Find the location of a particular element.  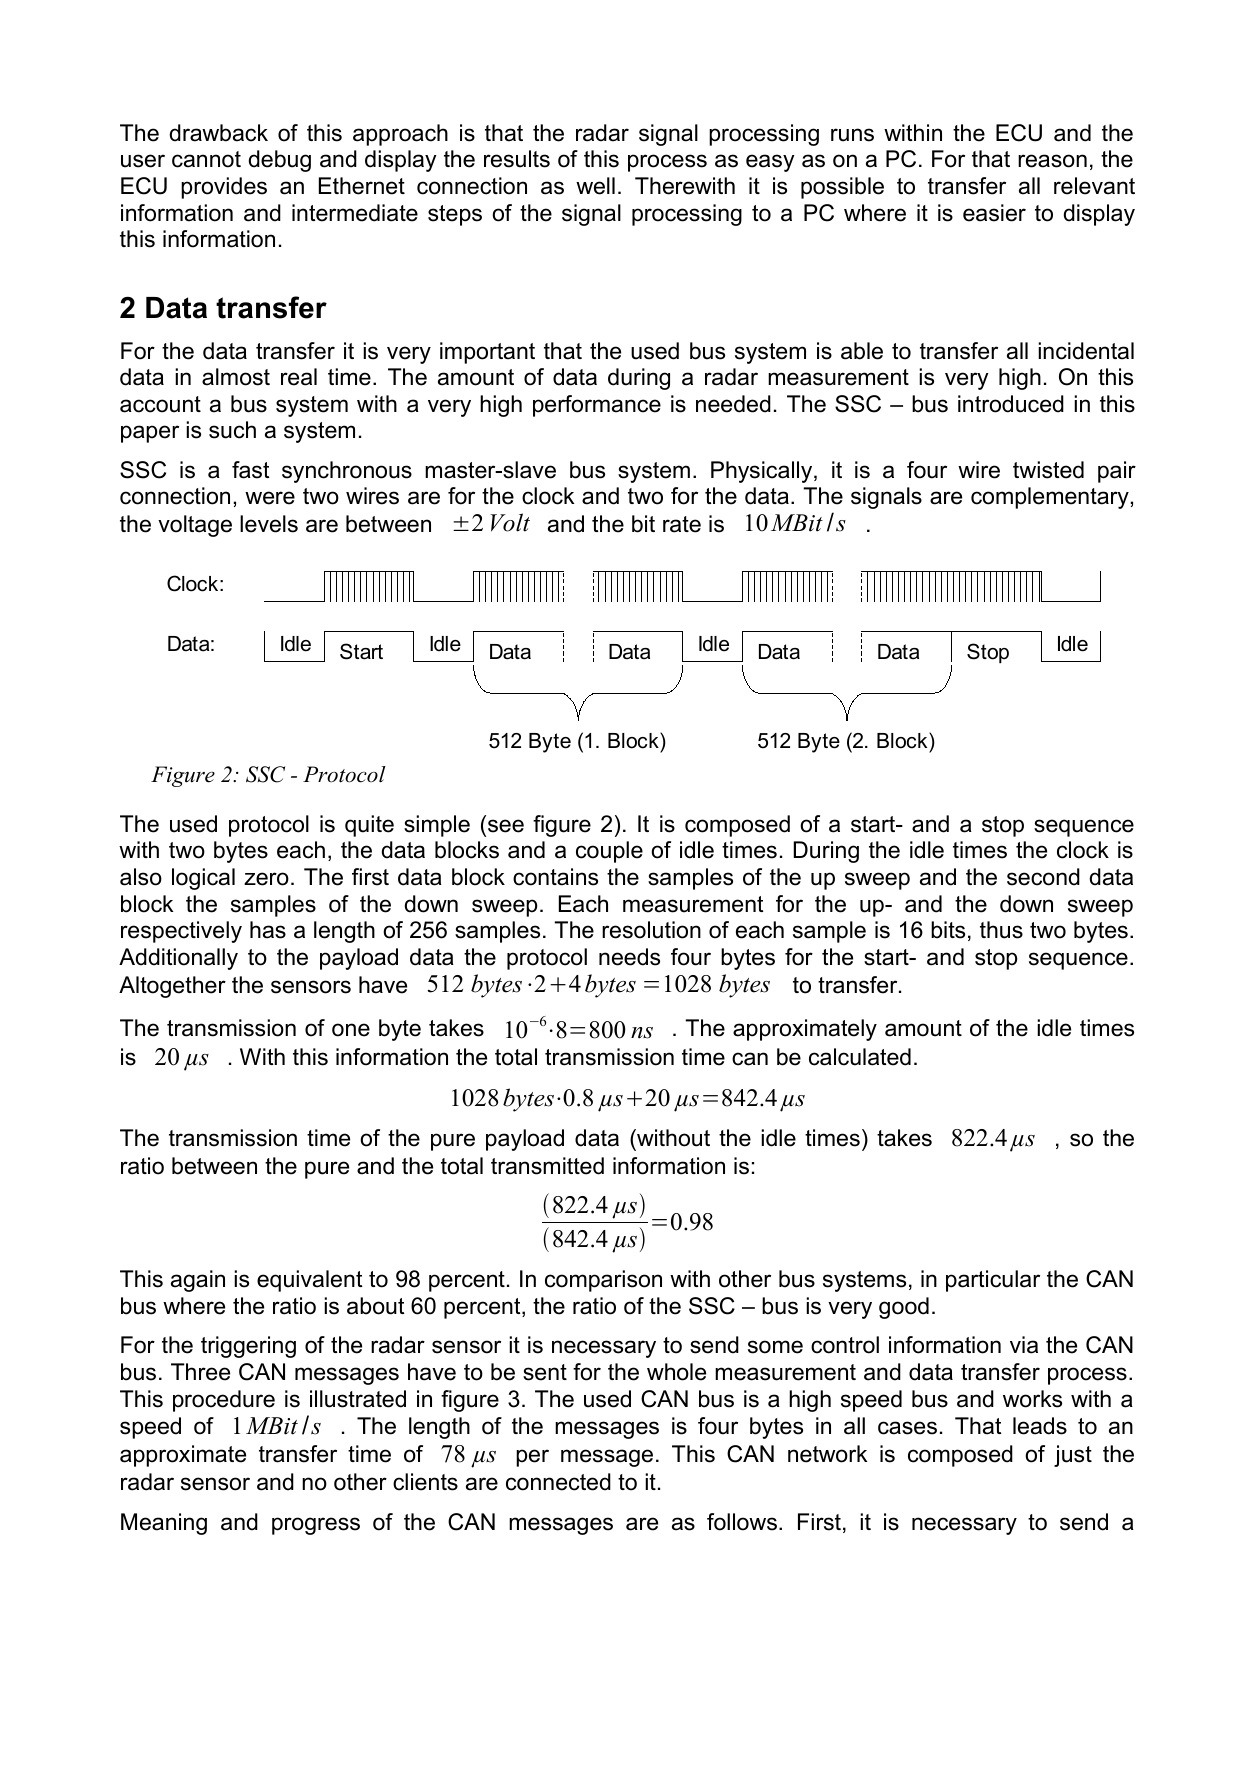

progress is located at coordinates (316, 1526).
